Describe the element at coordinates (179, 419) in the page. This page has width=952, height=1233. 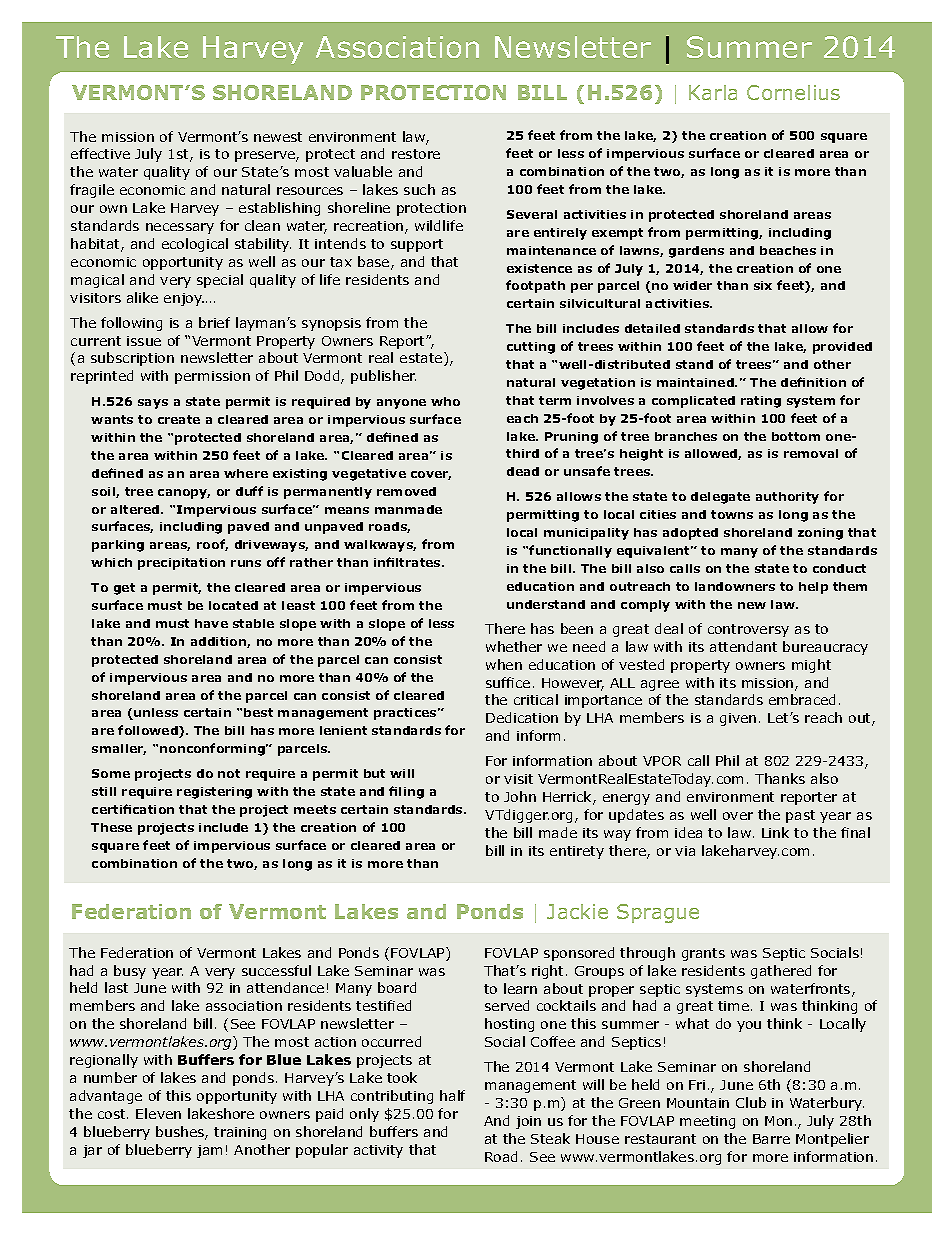
I see `create` at that location.
